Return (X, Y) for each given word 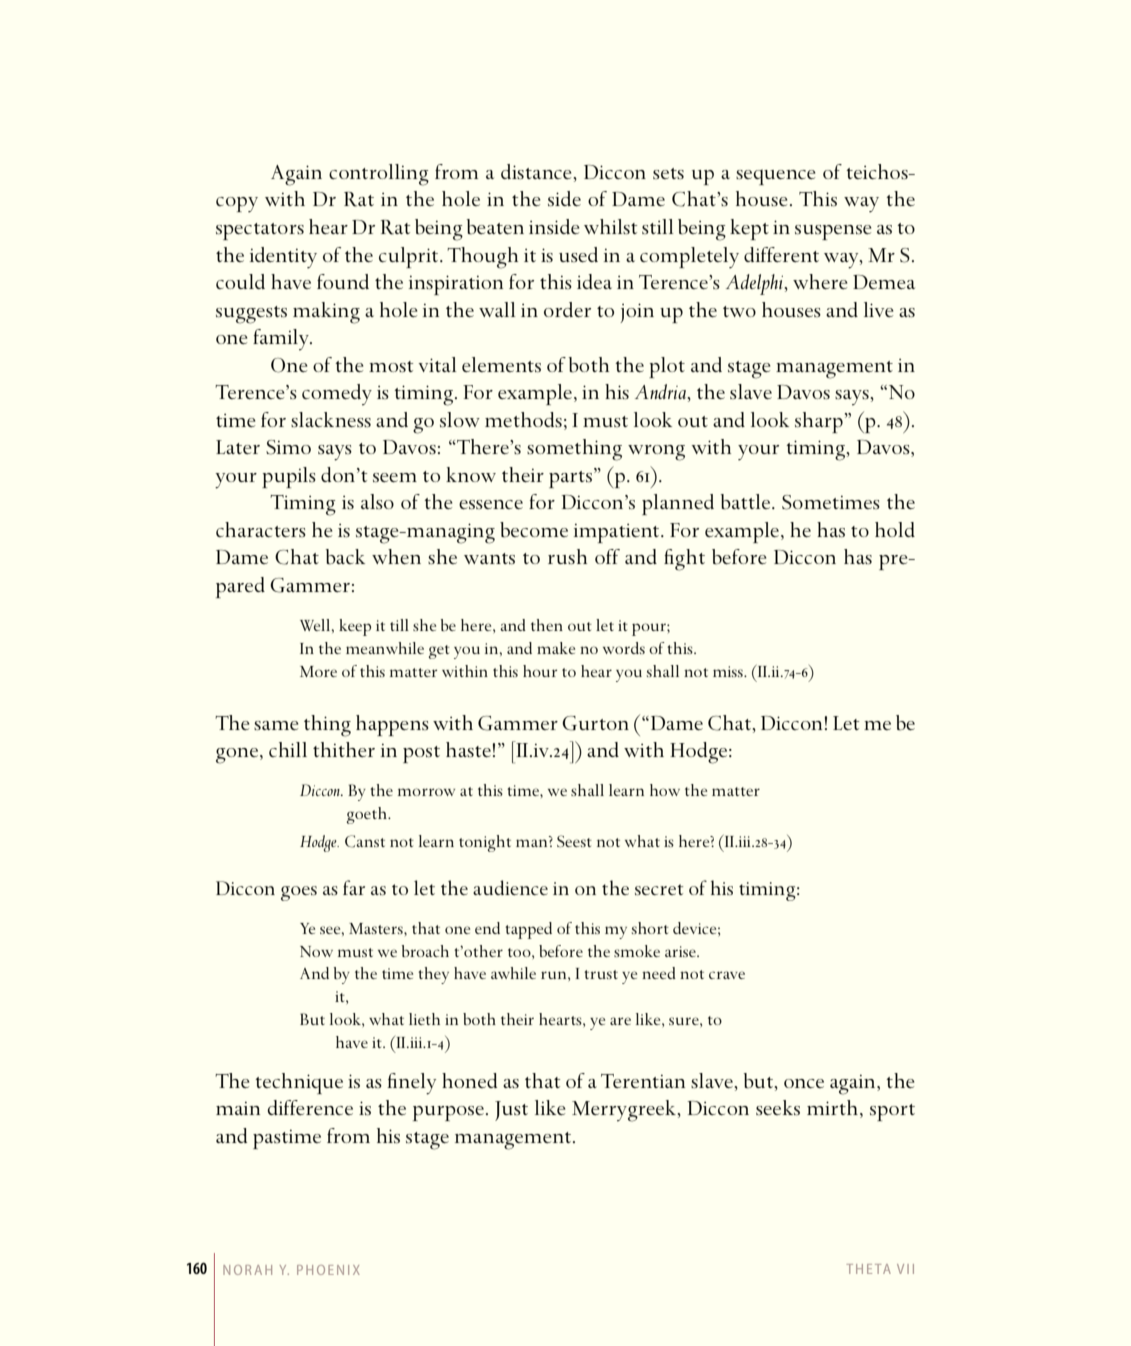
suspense (833, 232)
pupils (289, 477)
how (665, 790)
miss (729, 671)
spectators (260, 231)
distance (537, 172)
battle (747, 502)
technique (299, 1083)
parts (570, 479)
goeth (368, 815)
